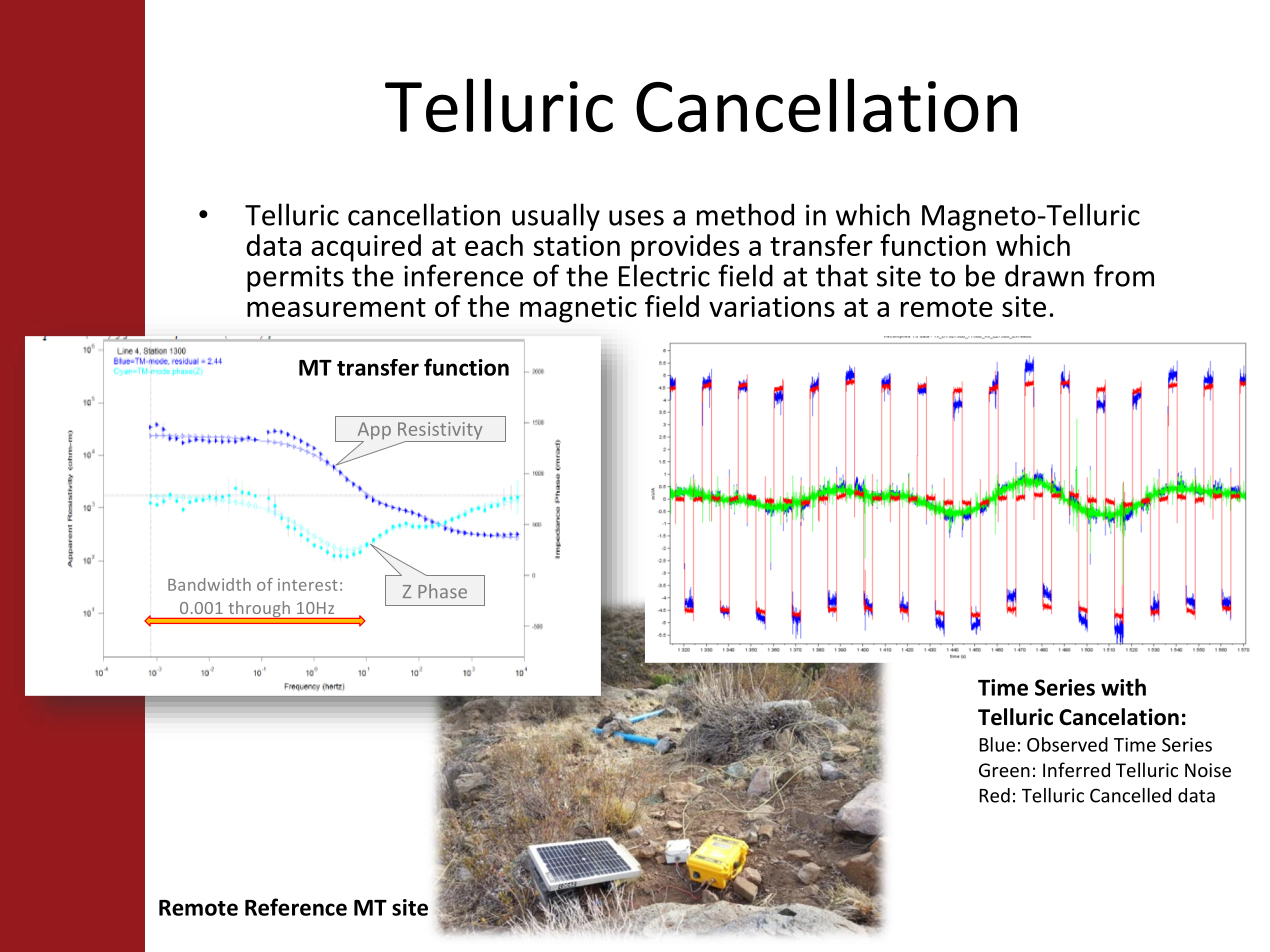 This image has height=952, width=1270. I want to click on measurement, so click(336, 307).
